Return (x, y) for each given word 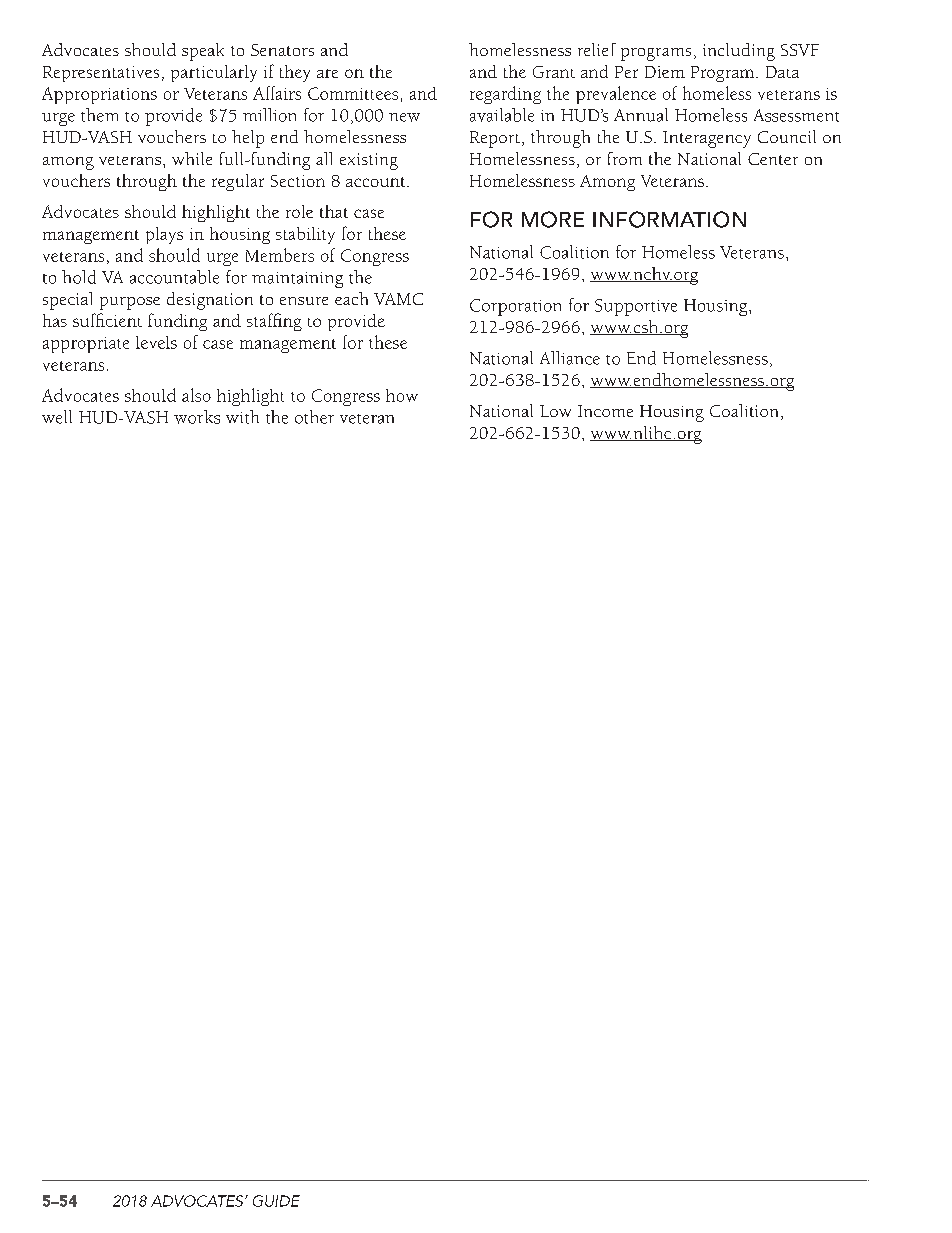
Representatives (101, 74)
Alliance (570, 358)
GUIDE (276, 1201)
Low (555, 411)
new (404, 117)
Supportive (636, 307)
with (242, 417)
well (57, 417)
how (402, 395)
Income (605, 411)
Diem (665, 72)
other (314, 417)
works (197, 417)
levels (156, 342)
